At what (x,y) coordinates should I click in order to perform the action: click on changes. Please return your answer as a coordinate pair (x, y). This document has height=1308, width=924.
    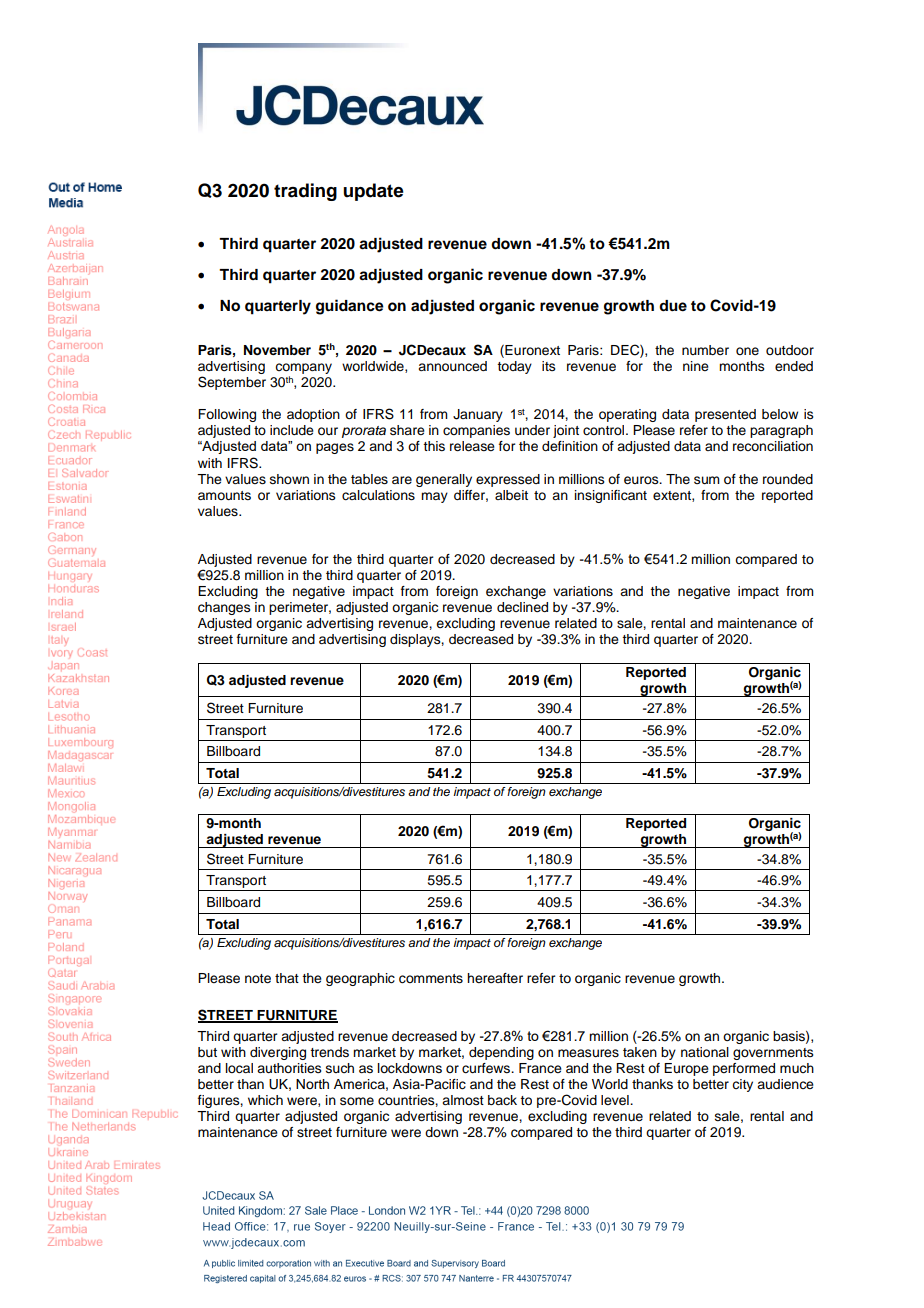
    Looking at the image, I should click on (224, 608).
